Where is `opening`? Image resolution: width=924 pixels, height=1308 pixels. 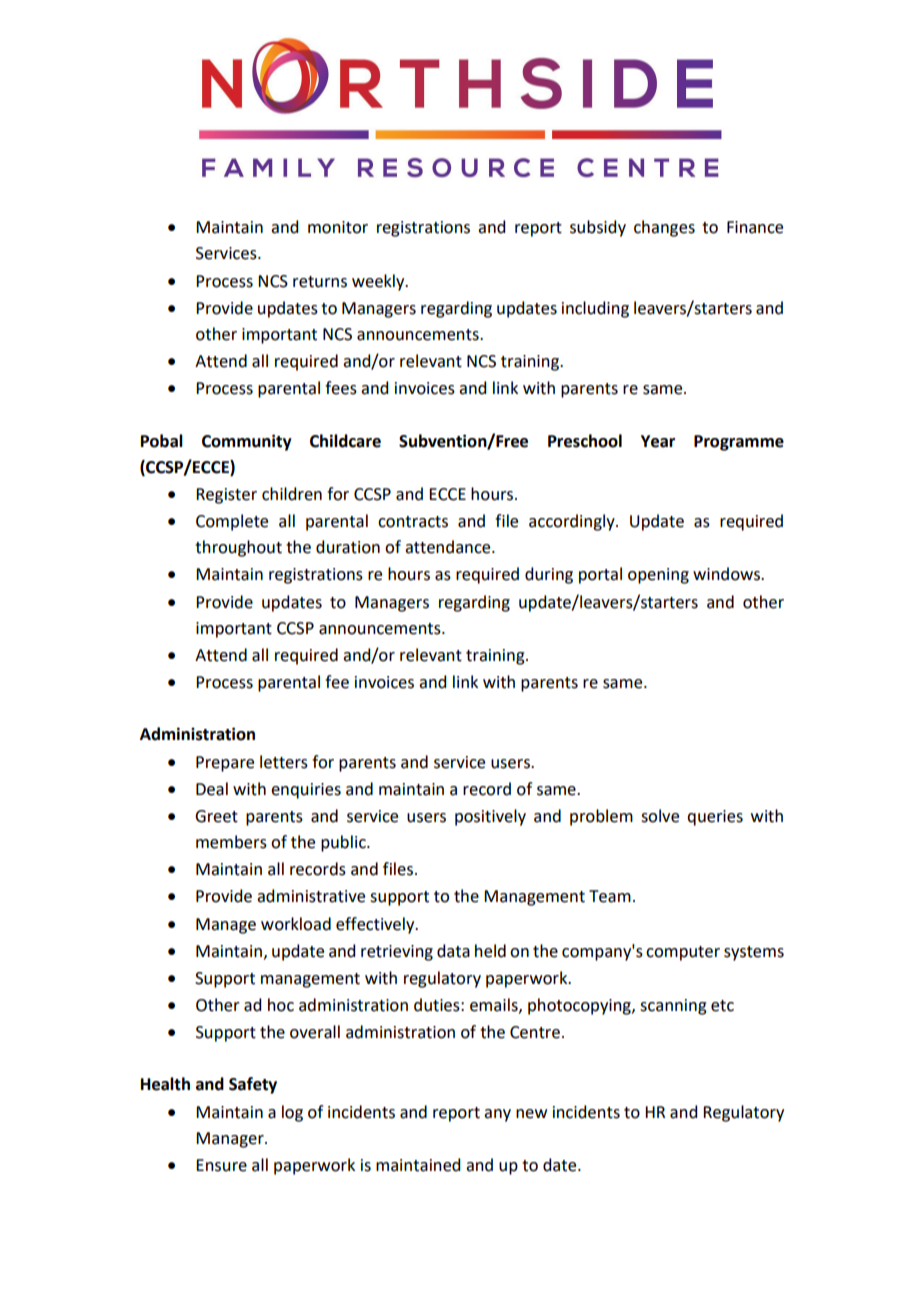
opening is located at coordinates (658, 576).
